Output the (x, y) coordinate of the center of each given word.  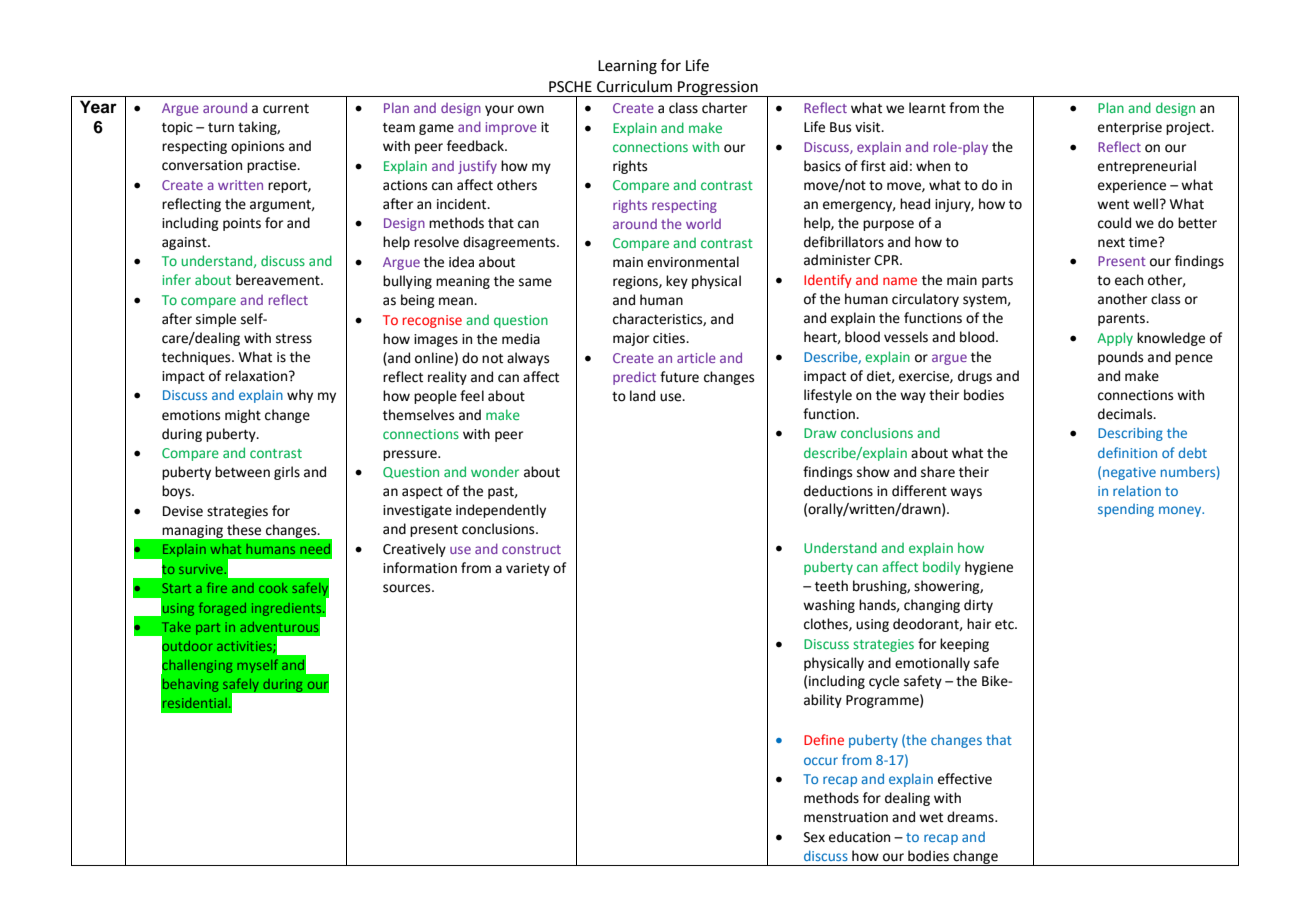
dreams (971, 817)
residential (195, 703)
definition (1127, 452)
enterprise (1130, 128)
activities (245, 647)
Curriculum (634, 86)
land (642, 396)
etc (1005, 625)
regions (636, 282)
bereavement (279, 280)
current (286, 109)
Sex (814, 837)
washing (829, 606)
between (242, 472)
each (1129, 280)
